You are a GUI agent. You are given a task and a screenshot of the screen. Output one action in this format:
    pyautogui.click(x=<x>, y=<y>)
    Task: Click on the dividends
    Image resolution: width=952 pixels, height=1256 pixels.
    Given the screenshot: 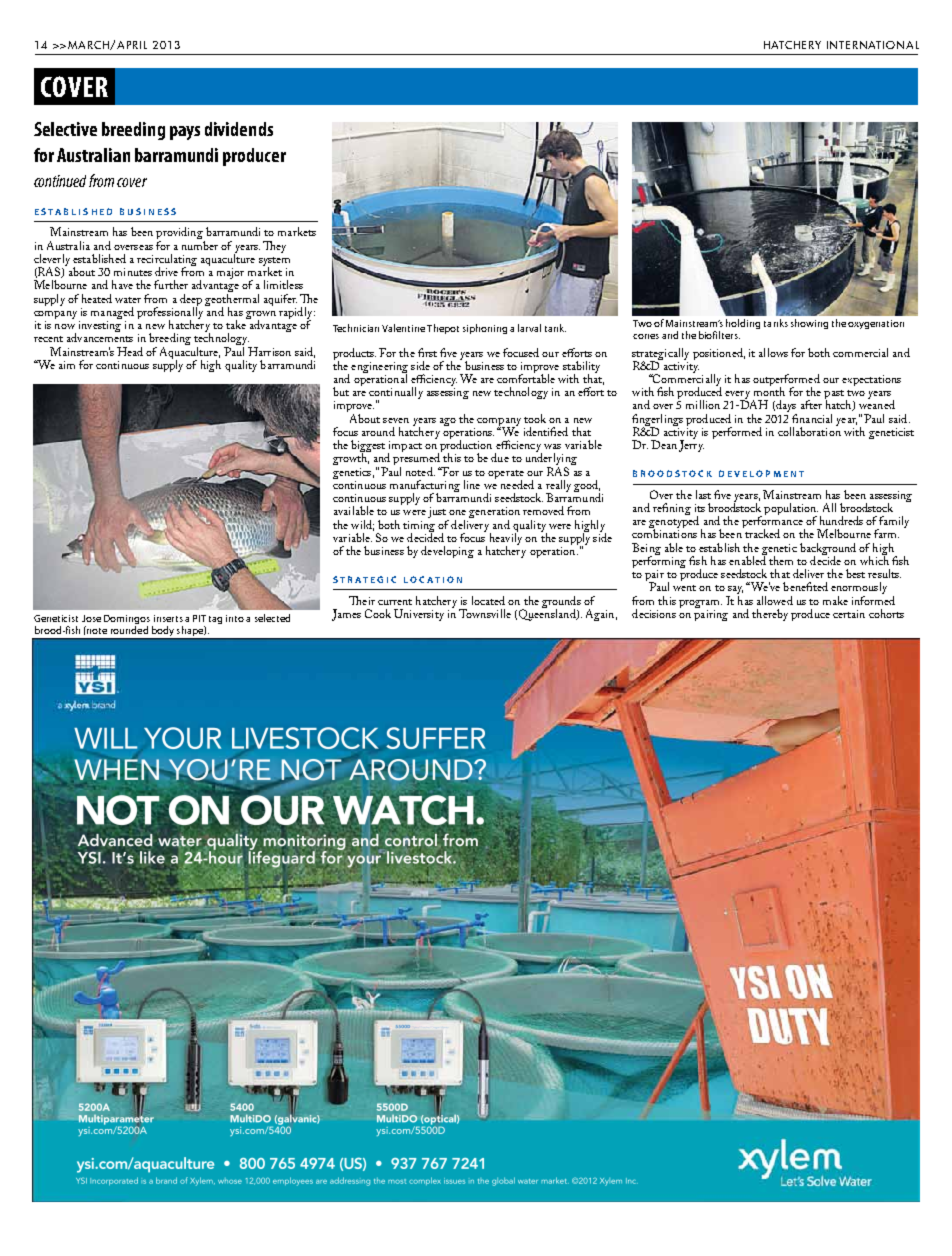 What is the action you would take?
    pyautogui.click(x=239, y=129)
